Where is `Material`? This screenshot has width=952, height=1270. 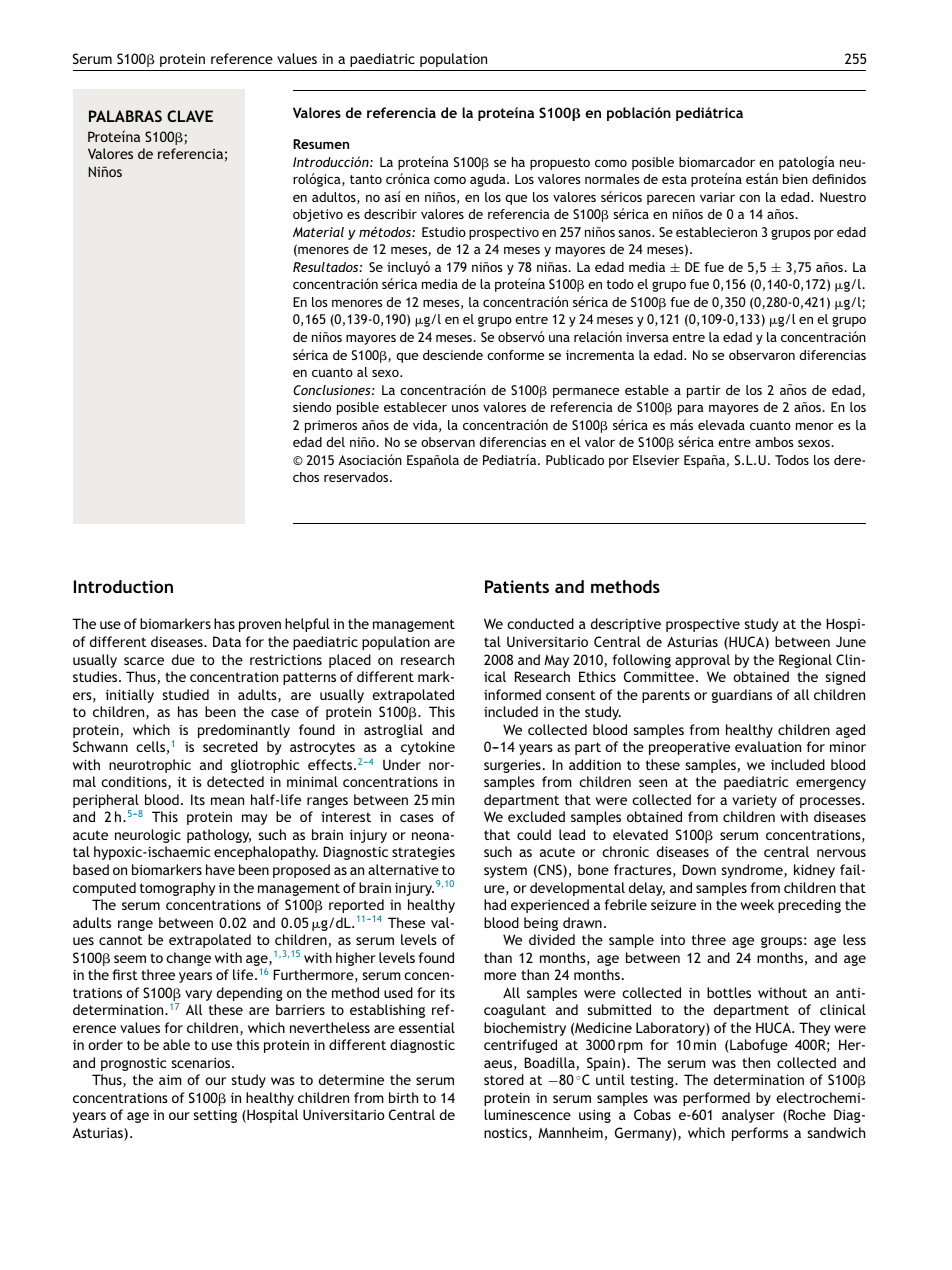
Material is located at coordinates (318, 232).
